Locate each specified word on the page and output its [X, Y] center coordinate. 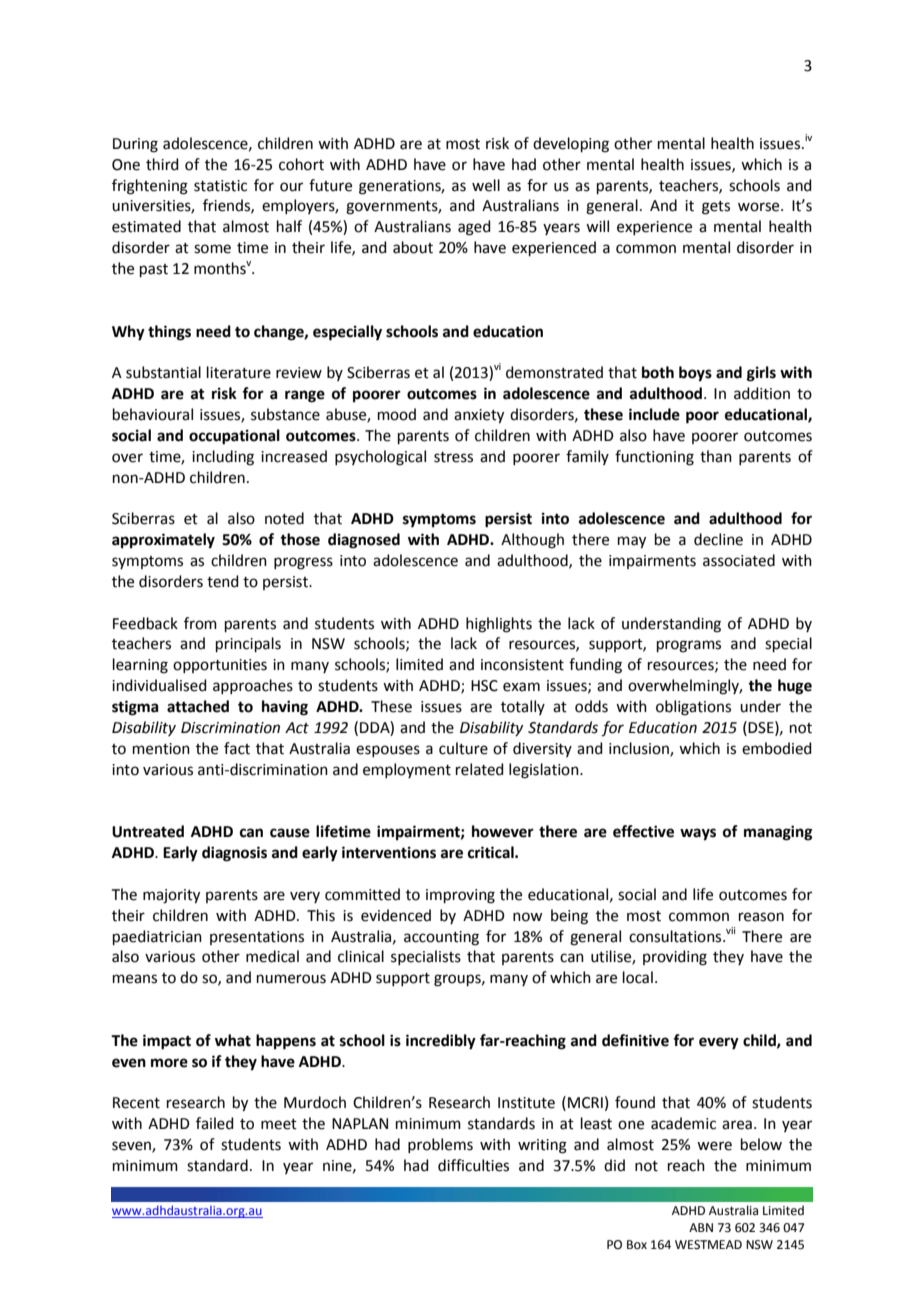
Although [532, 541]
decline [718, 539]
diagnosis [234, 854]
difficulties [473, 1165]
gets [716, 208]
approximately [163, 541]
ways [698, 834]
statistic [220, 186]
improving [460, 896]
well [486, 185]
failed [215, 1123]
